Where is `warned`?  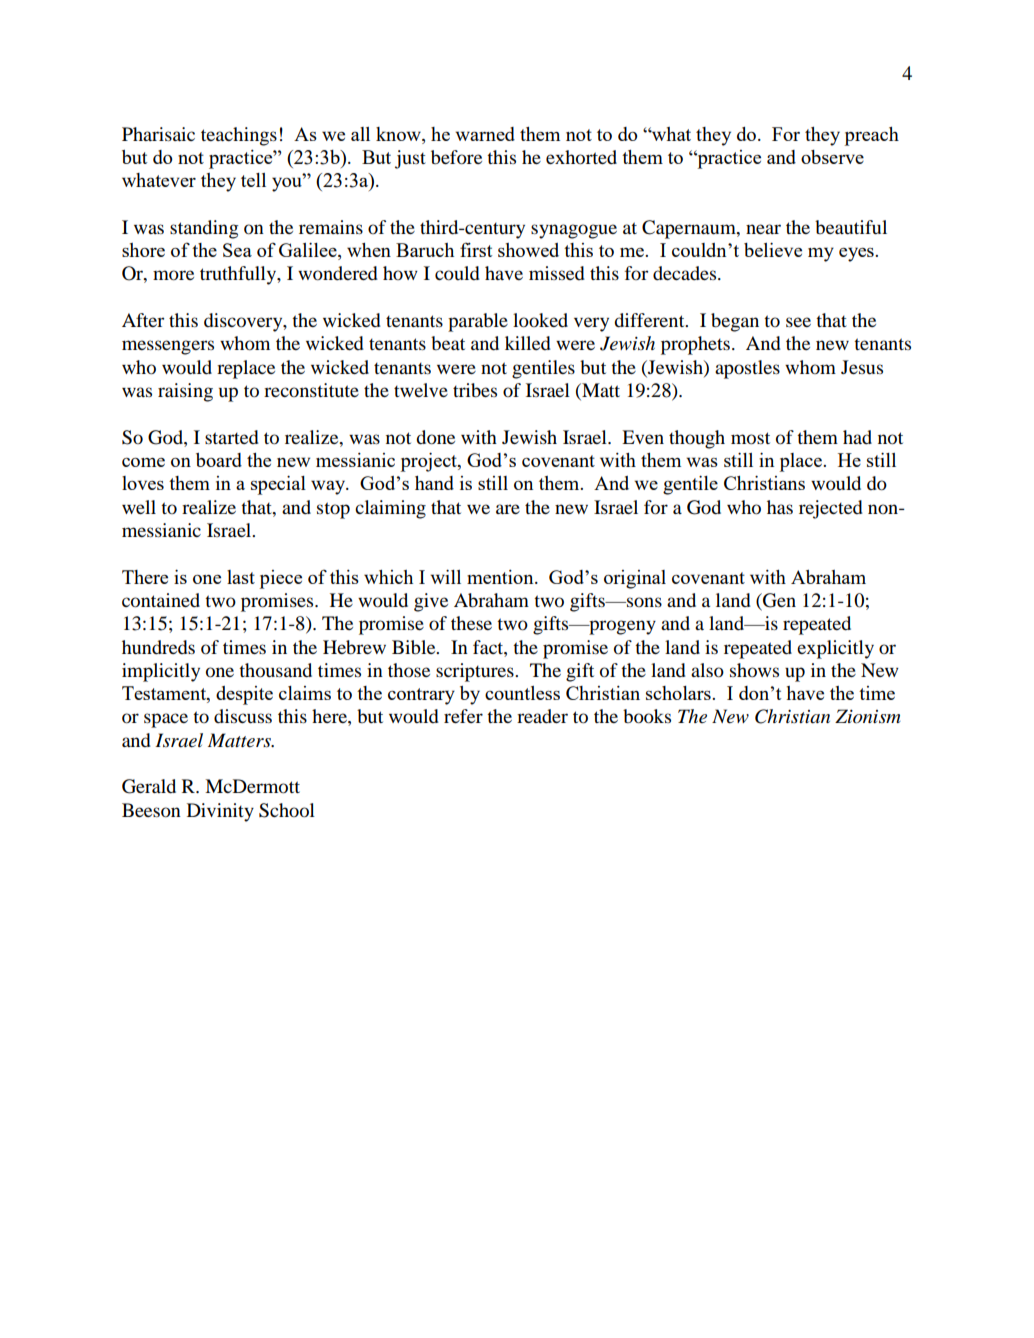 warned is located at coordinates (485, 134).
